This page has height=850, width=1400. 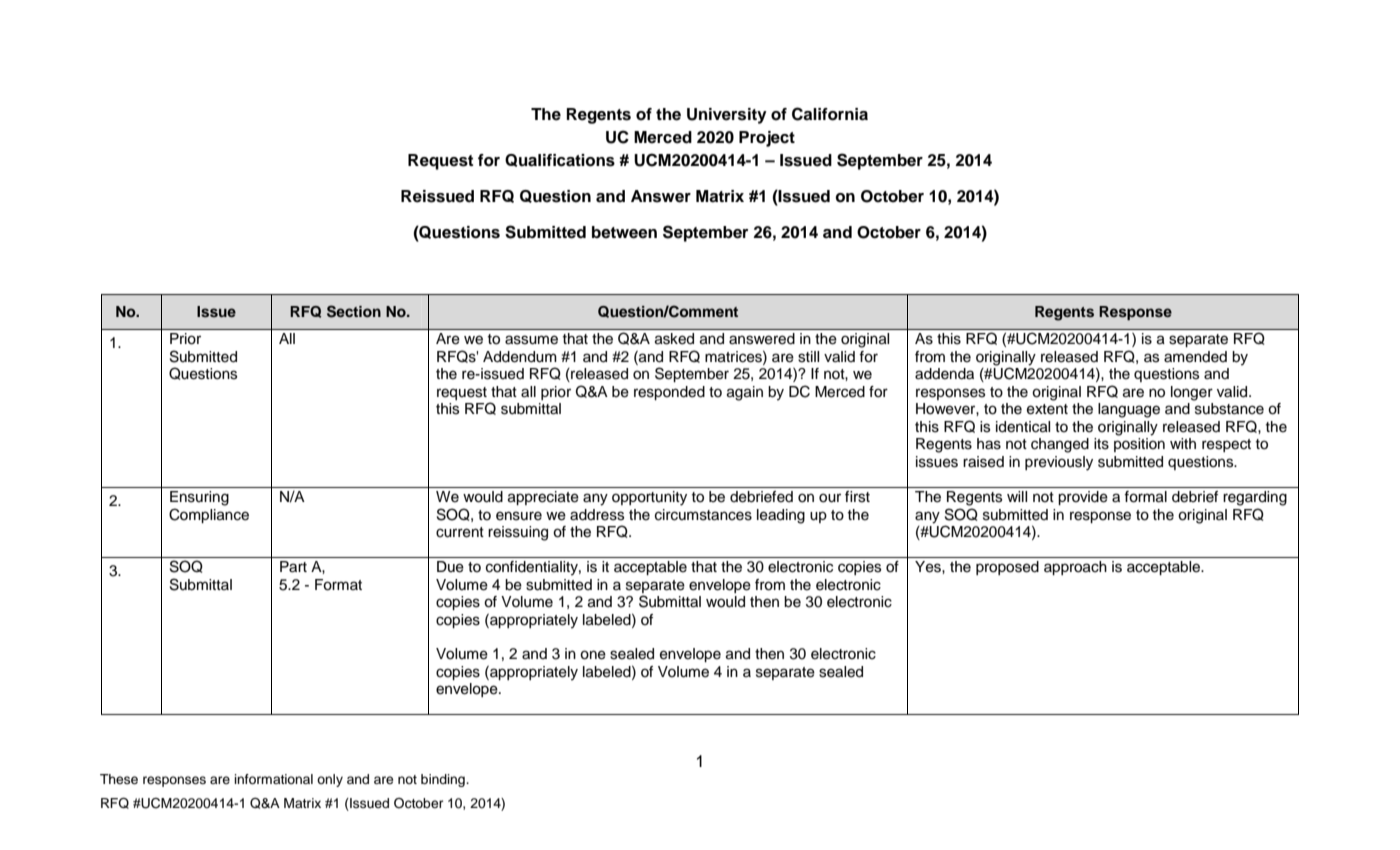 I want to click on one, so click(x=593, y=655).
